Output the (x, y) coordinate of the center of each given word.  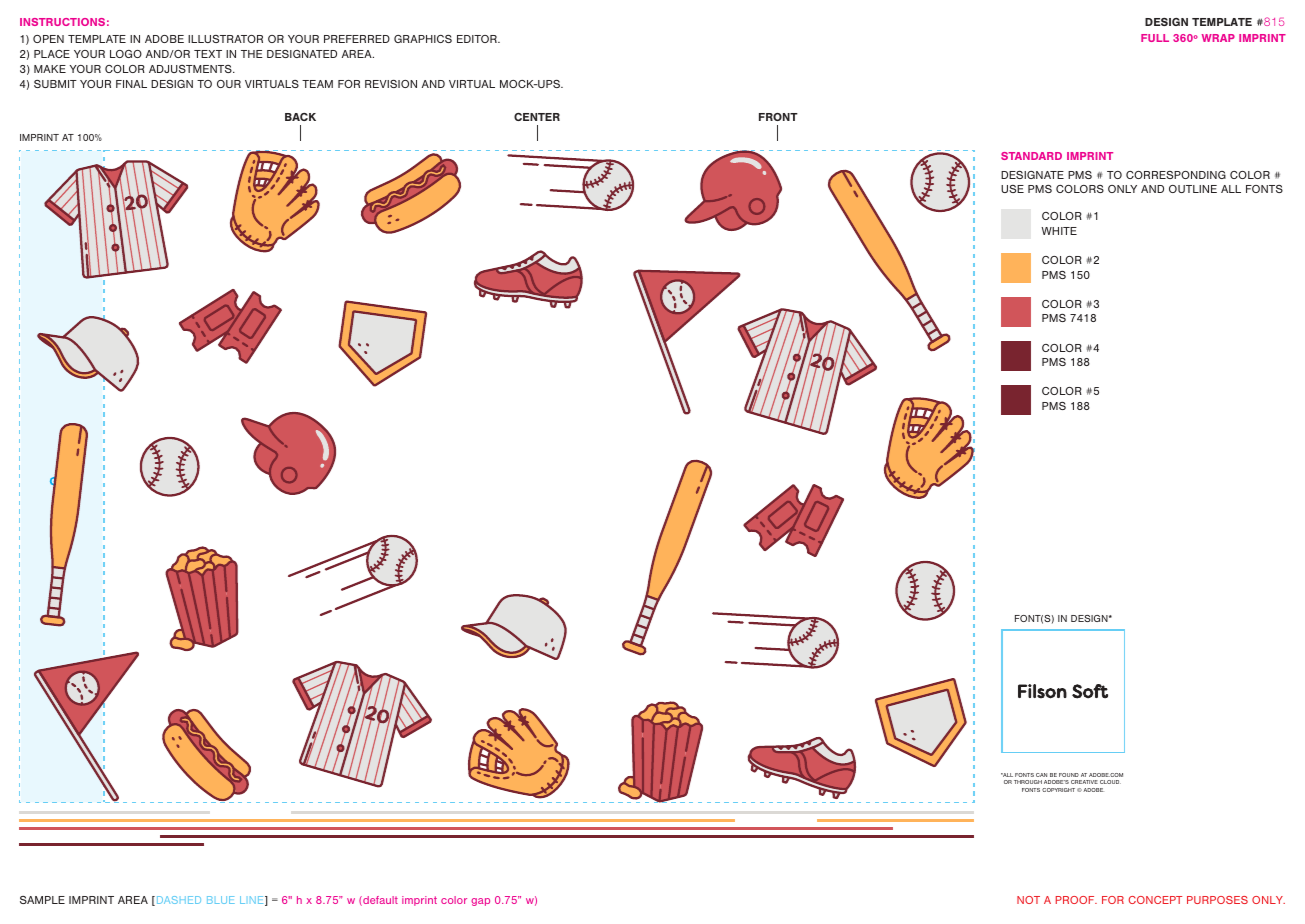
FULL (1155, 38)
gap (480, 902)
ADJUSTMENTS (191, 69)
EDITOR (478, 39)
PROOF (1076, 900)
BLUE (221, 900)
